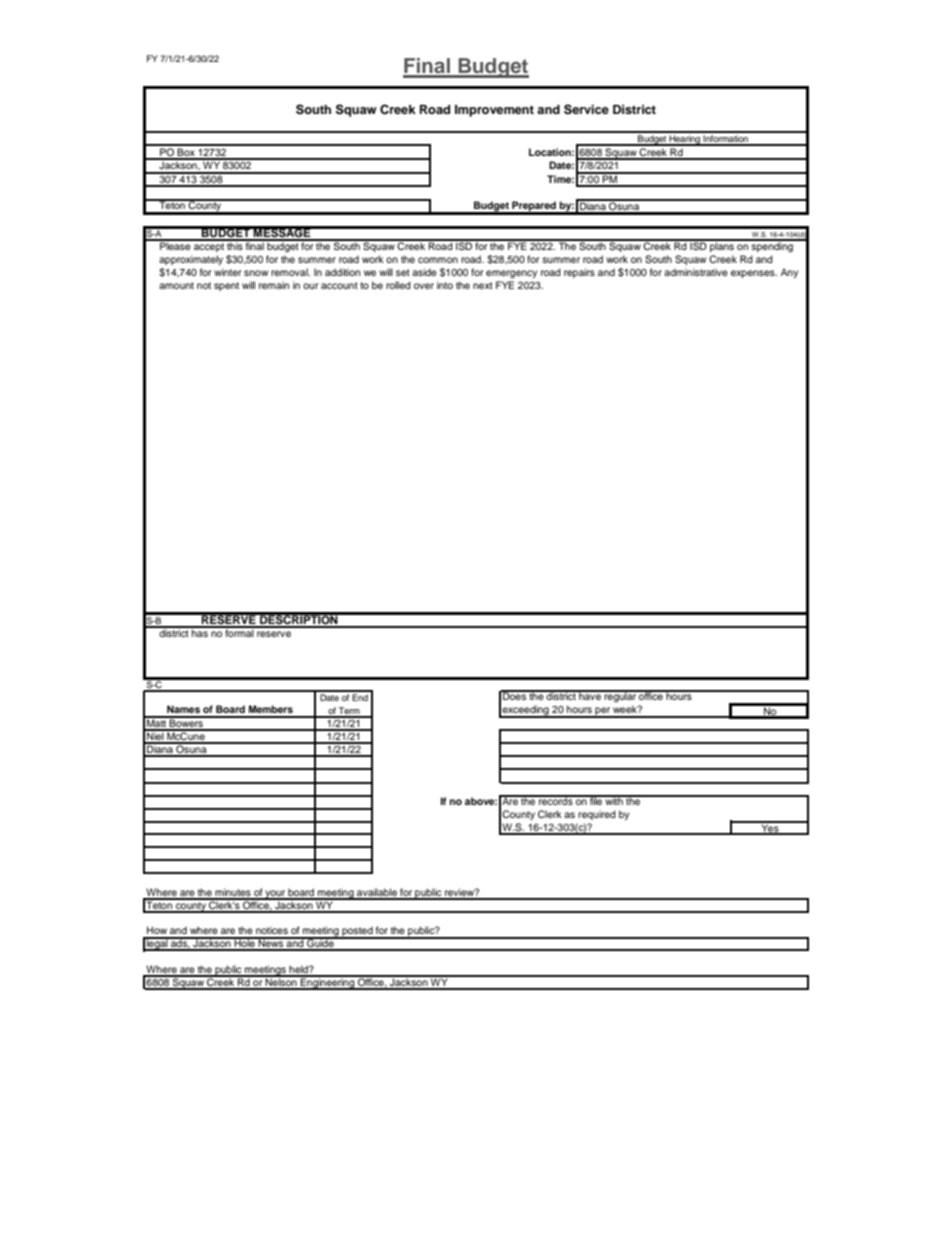 This screenshot has width=952, height=1233. I want to click on Members, so click(271, 709).
